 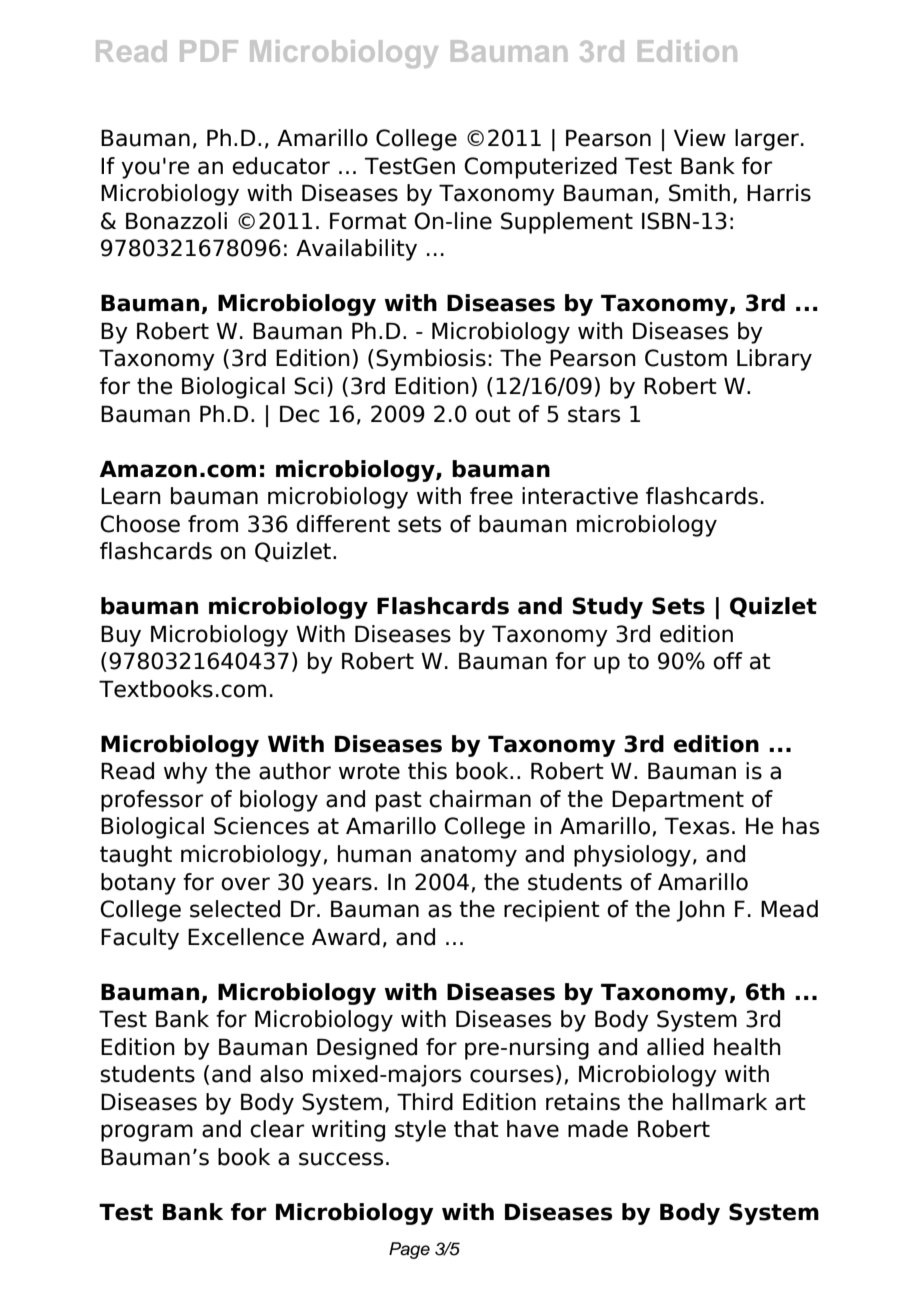 What do you see at coordinates (121, 636) in the screenshot?
I see `Buy` at bounding box center [121, 636].
